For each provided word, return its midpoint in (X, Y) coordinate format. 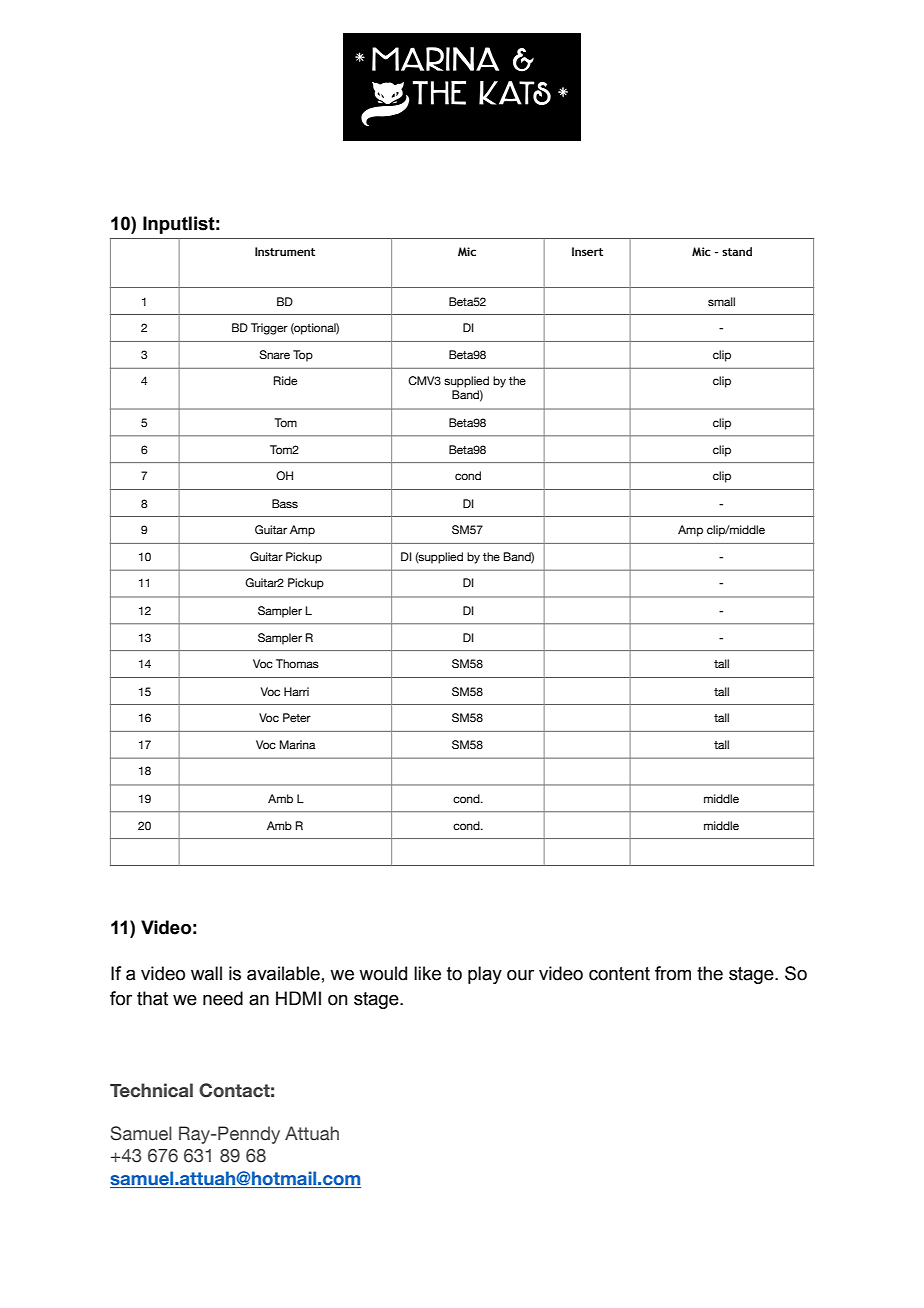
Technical (151, 1090)
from (673, 973)
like (427, 973)
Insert (587, 251)
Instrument (285, 251)
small (721, 301)
